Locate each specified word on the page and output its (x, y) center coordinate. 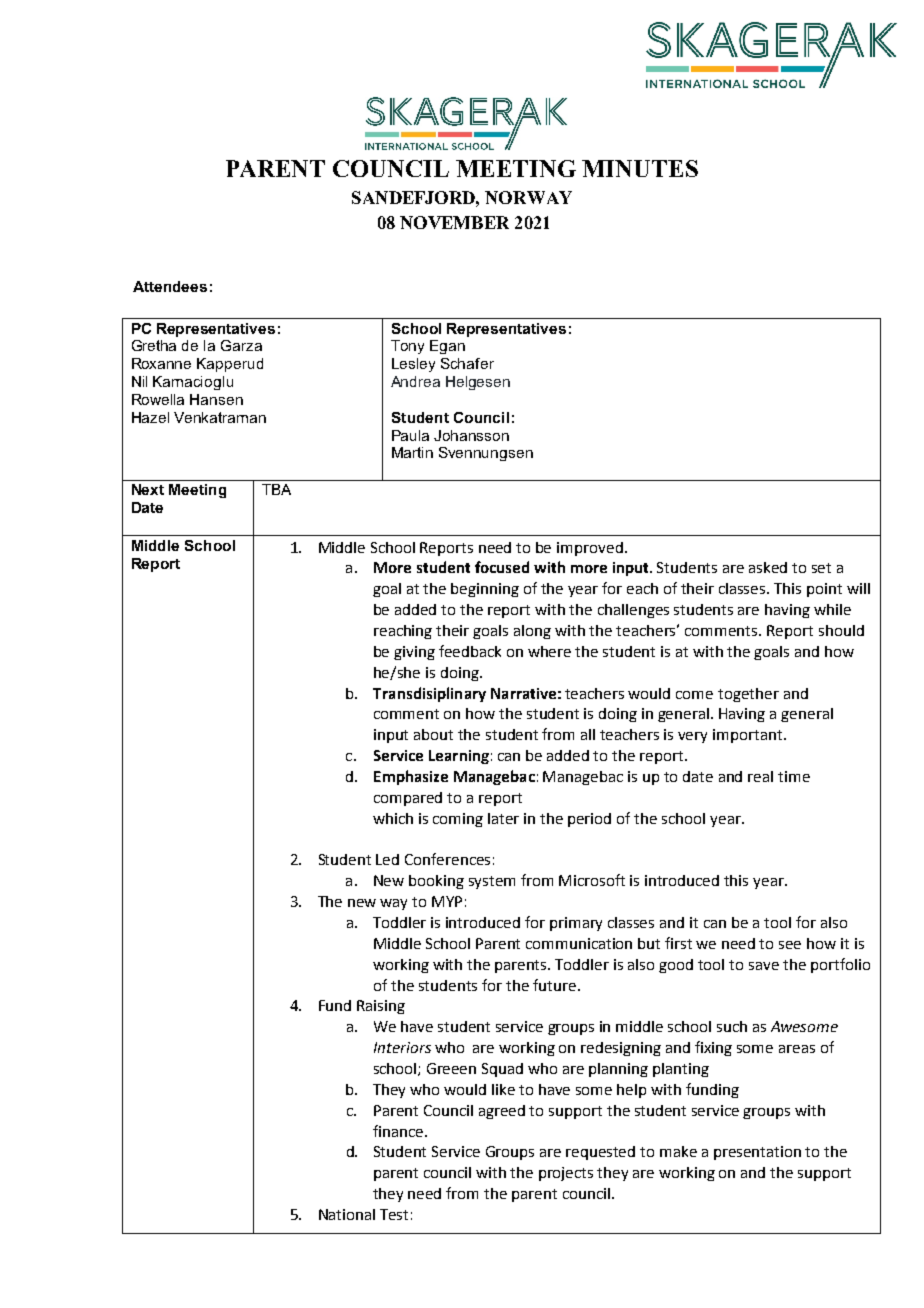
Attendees (170, 286)
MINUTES (640, 168)
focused (502, 567)
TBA (276, 489)
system (492, 882)
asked (768, 567)
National (347, 1214)
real (760, 776)
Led (387, 859)
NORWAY (528, 197)
